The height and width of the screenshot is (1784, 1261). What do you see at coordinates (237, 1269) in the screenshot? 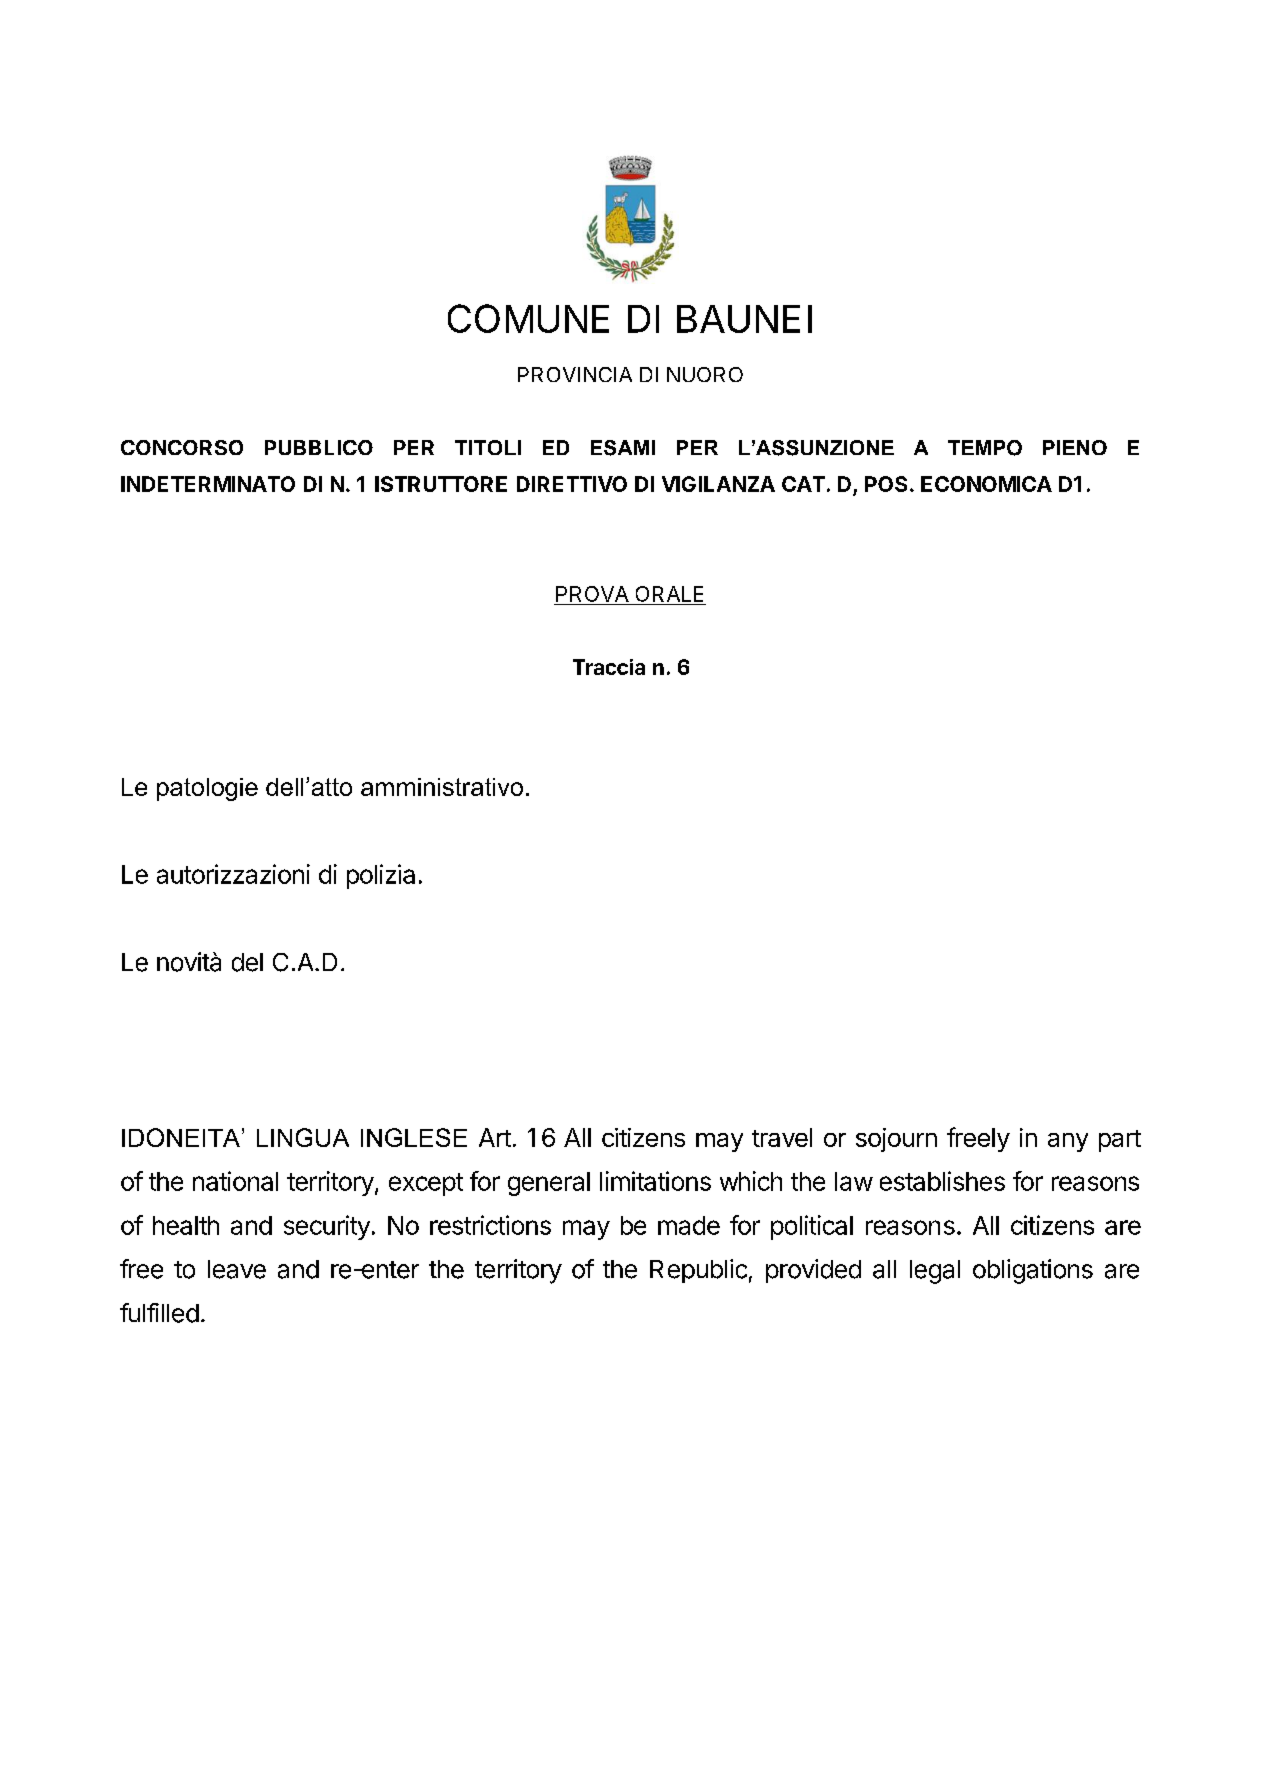
I see `leave` at bounding box center [237, 1269].
